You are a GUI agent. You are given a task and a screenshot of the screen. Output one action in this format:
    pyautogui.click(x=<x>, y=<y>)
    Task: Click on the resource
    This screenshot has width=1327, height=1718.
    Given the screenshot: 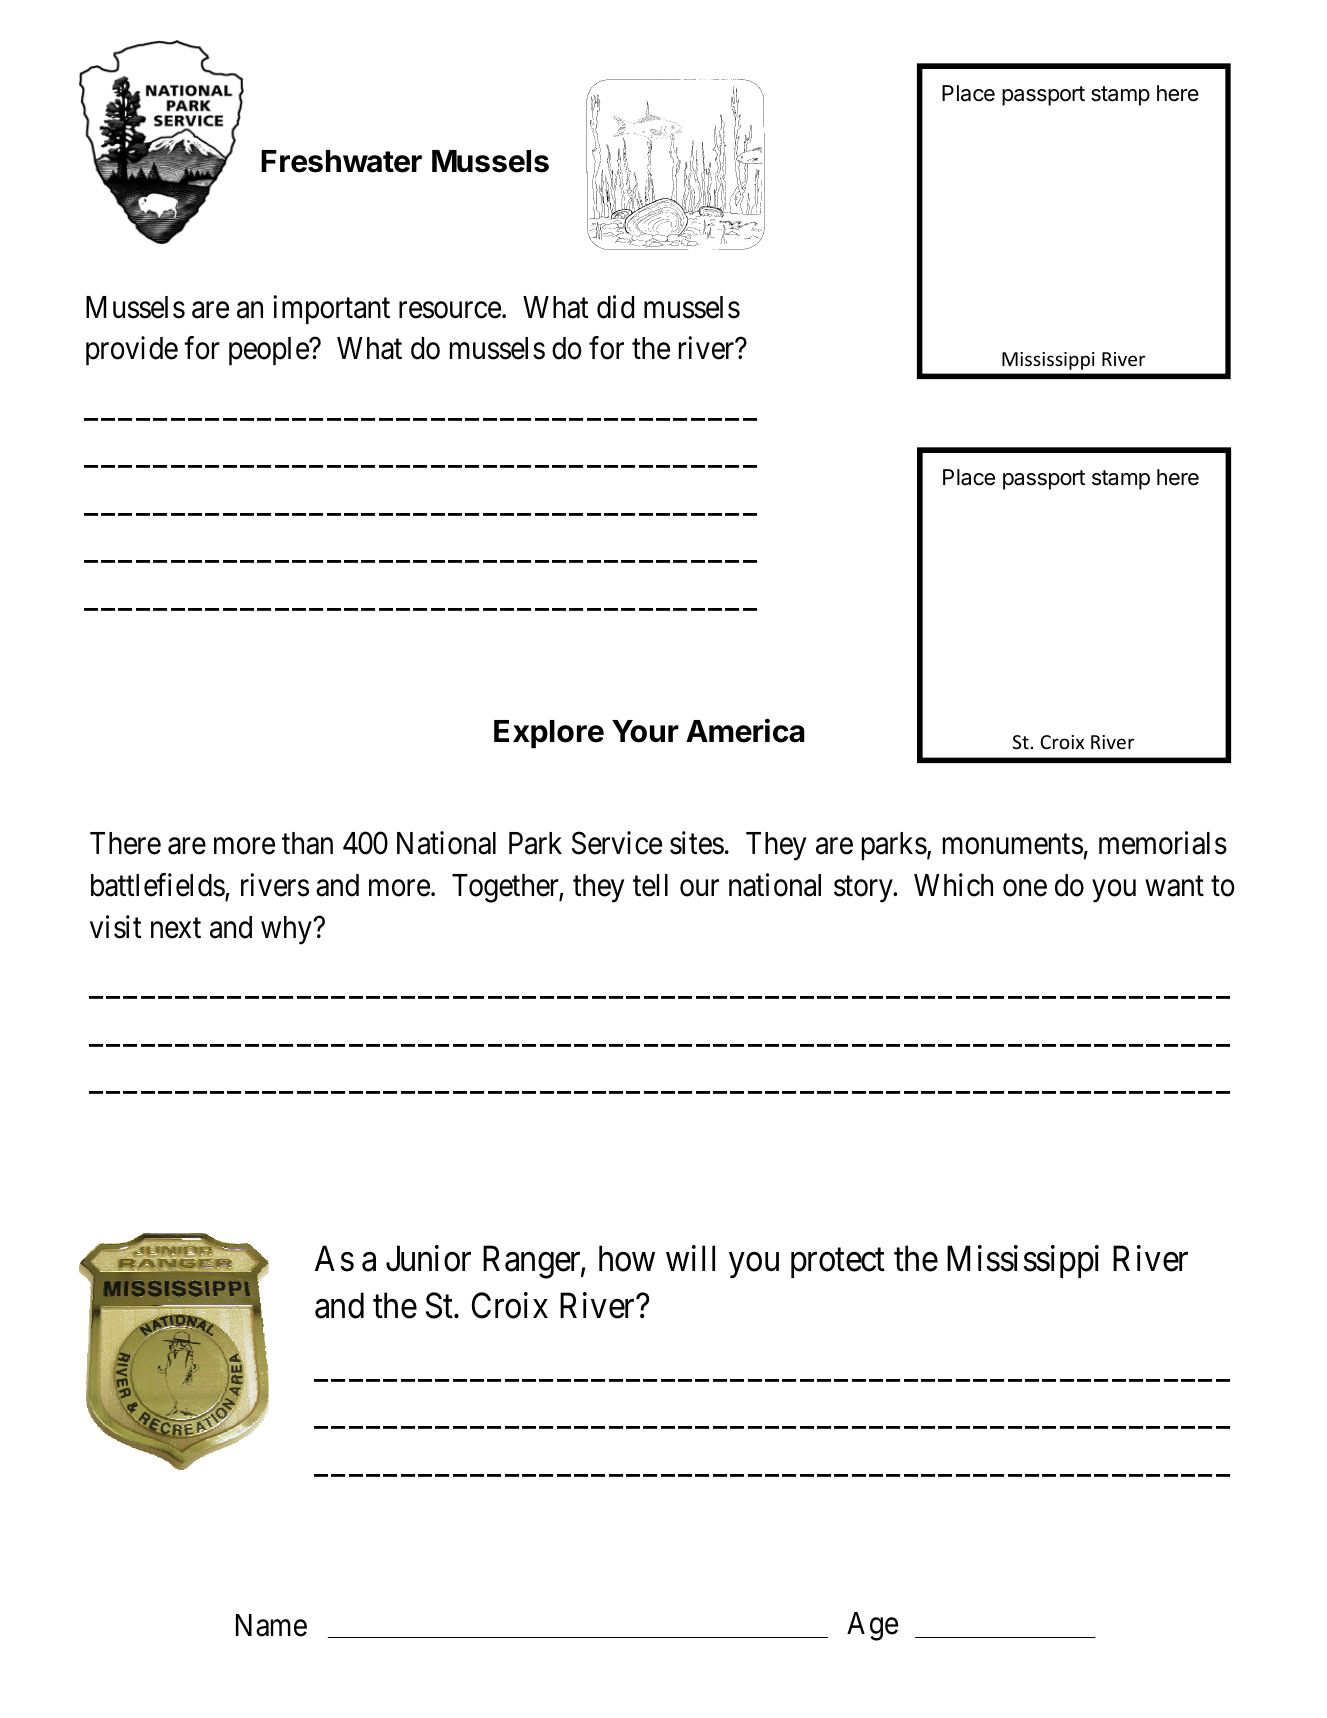 What is the action you would take?
    pyautogui.click(x=450, y=310)
